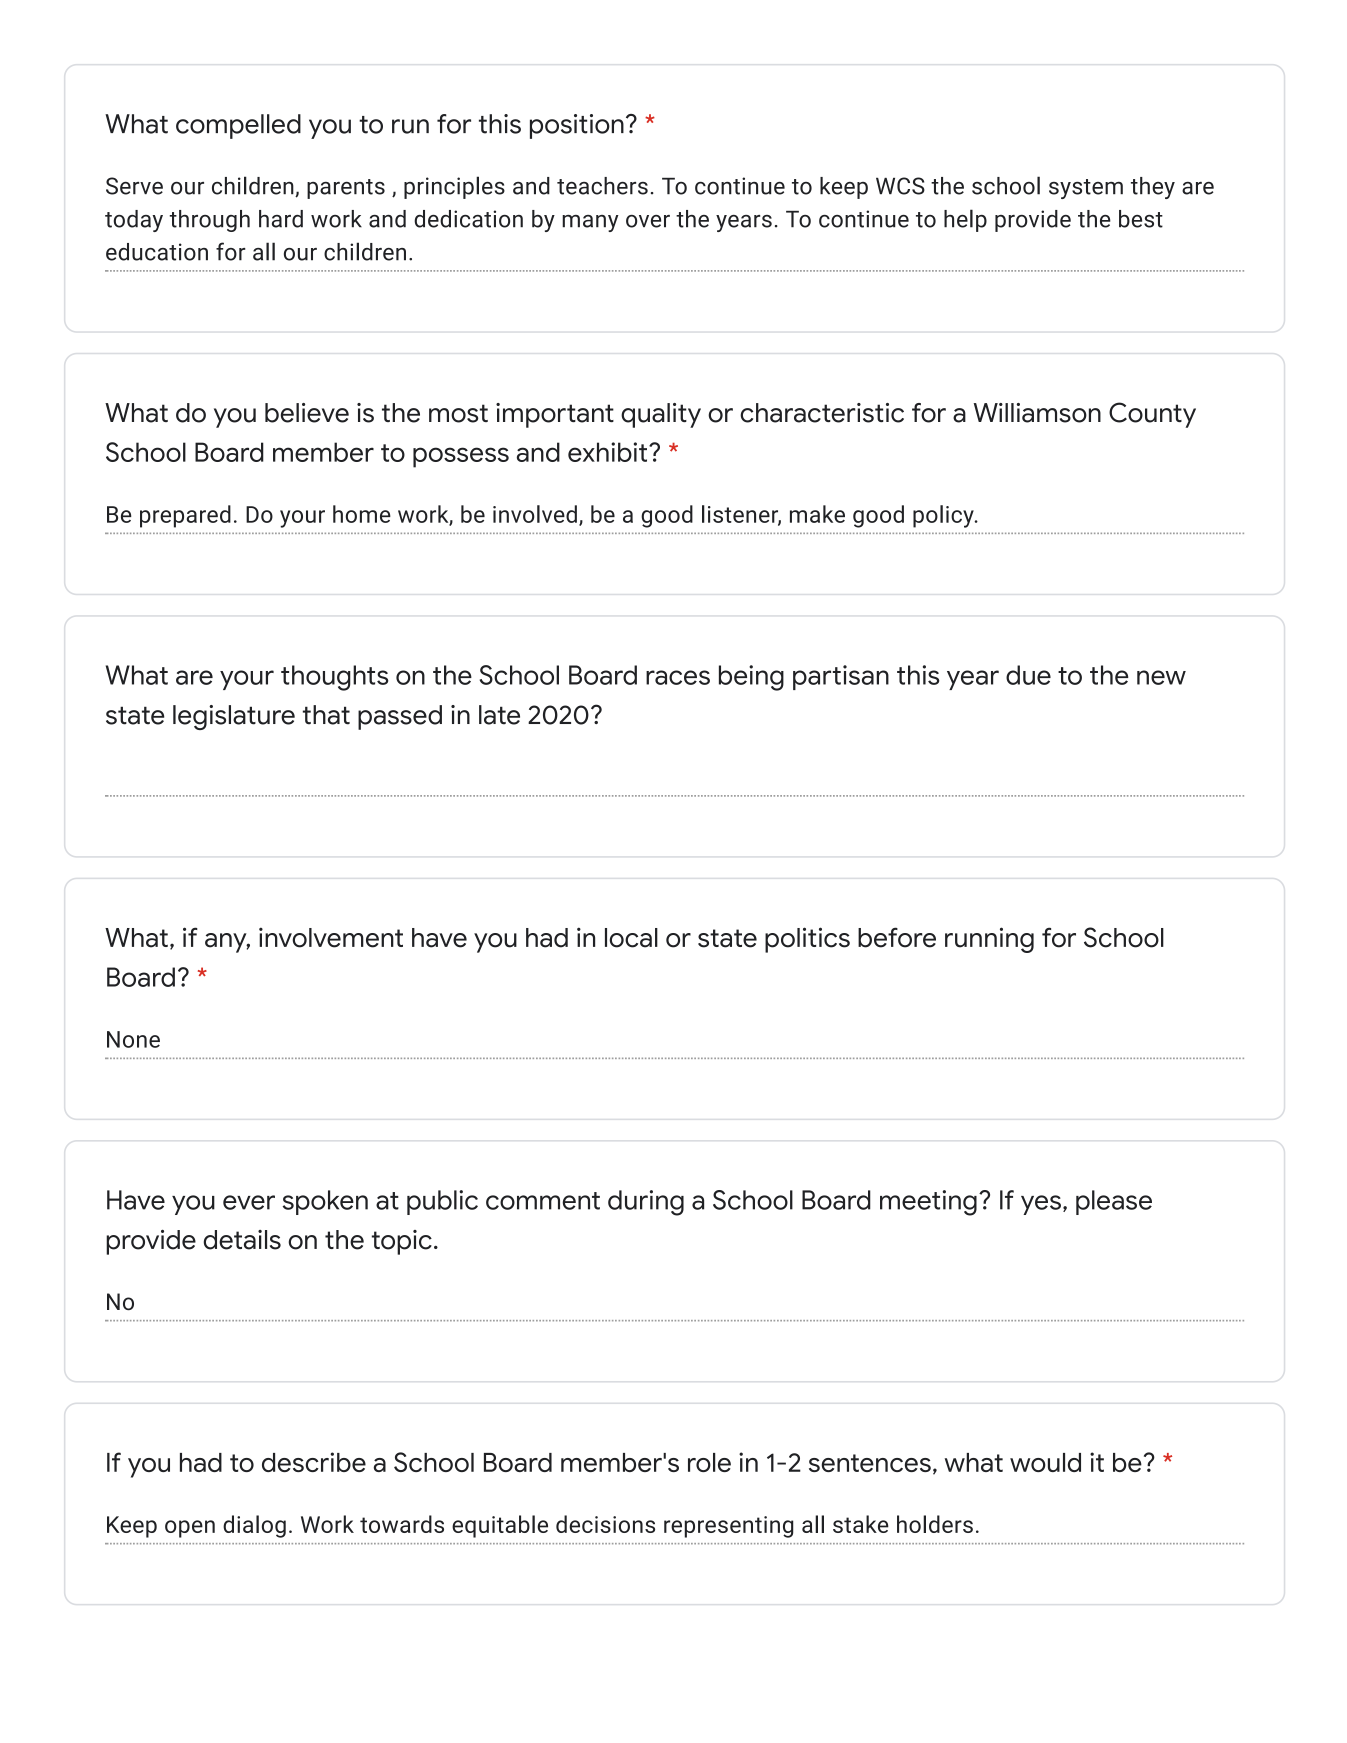 This image has width=1347, height=1743. What do you see at coordinates (234, 717) in the image?
I see `legislature` at bounding box center [234, 717].
